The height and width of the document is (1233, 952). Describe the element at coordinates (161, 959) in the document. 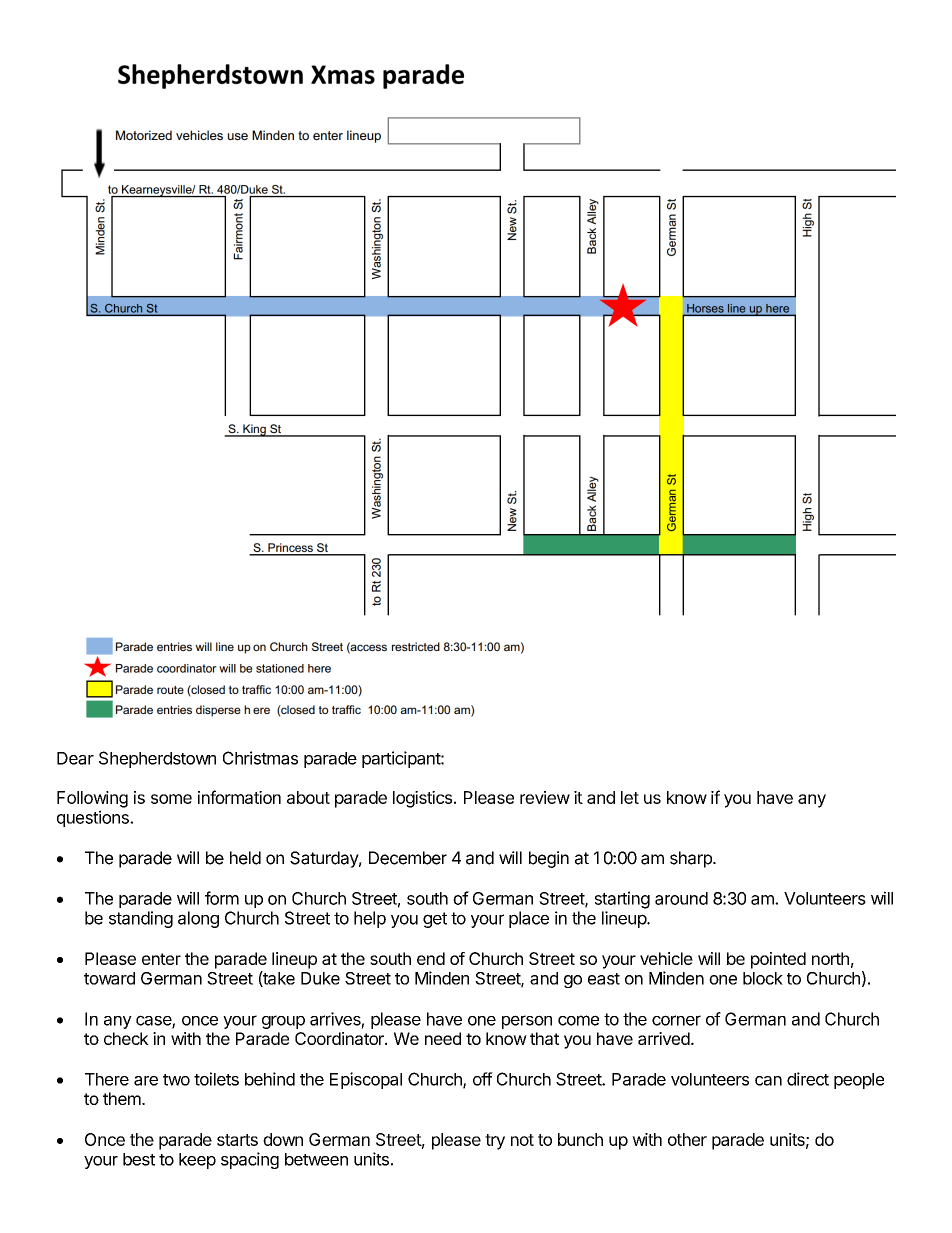

I see `enter` at that location.
